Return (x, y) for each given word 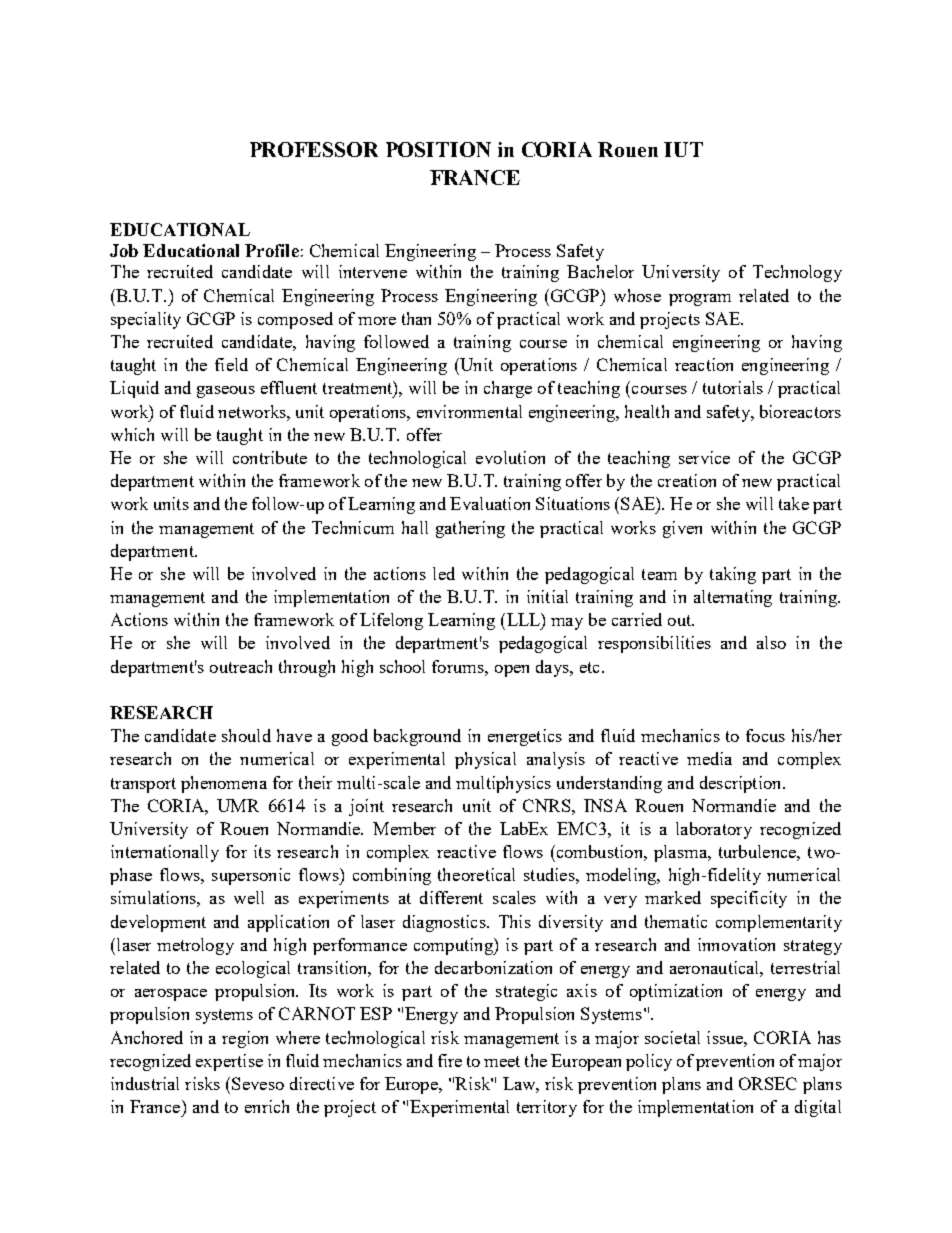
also (771, 642)
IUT (683, 149)
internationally (165, 853)
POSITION (438, 149)
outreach (241, 666)
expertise (229, 1062)
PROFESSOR (314, 149)
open (512, 671)
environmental (469, 411)
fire (450, 1060)
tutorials (733, 387)
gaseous (226, 392)
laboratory (714, 830)
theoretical (476, 874)
